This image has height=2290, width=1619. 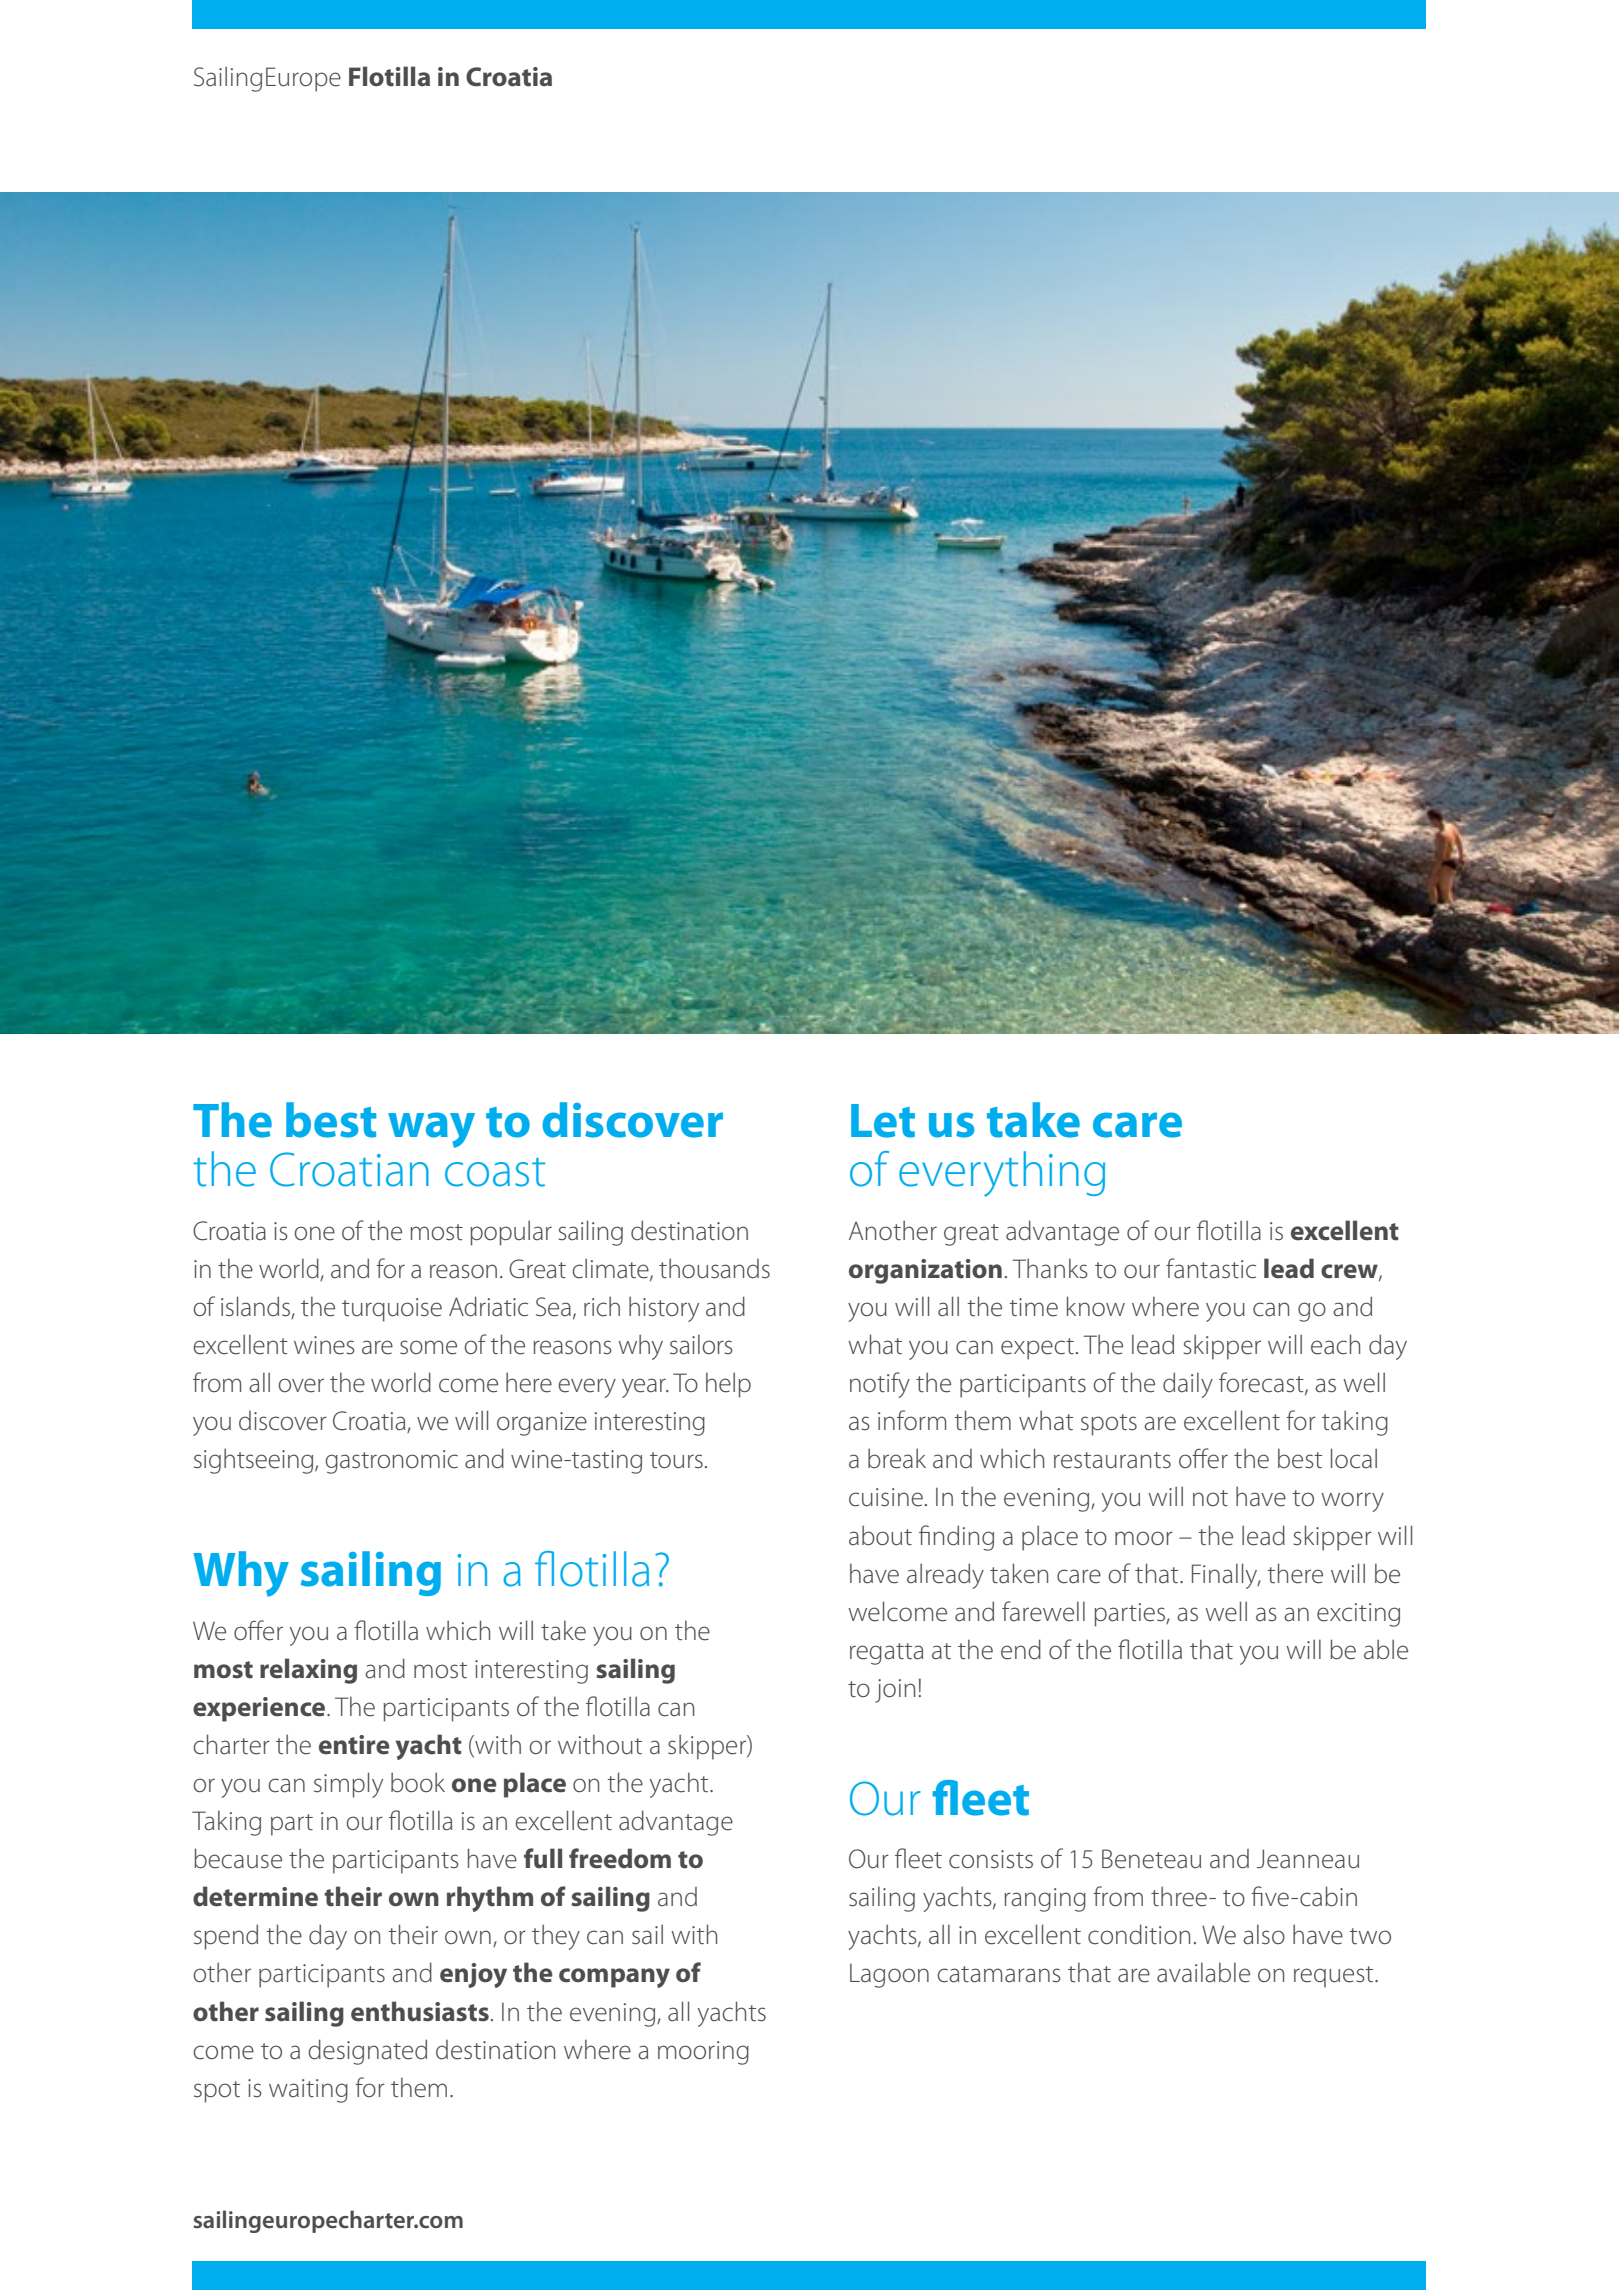 What do you see at coordinates (431, 1130) in the image?
I see `way` at bounding box center [431, 1130].
